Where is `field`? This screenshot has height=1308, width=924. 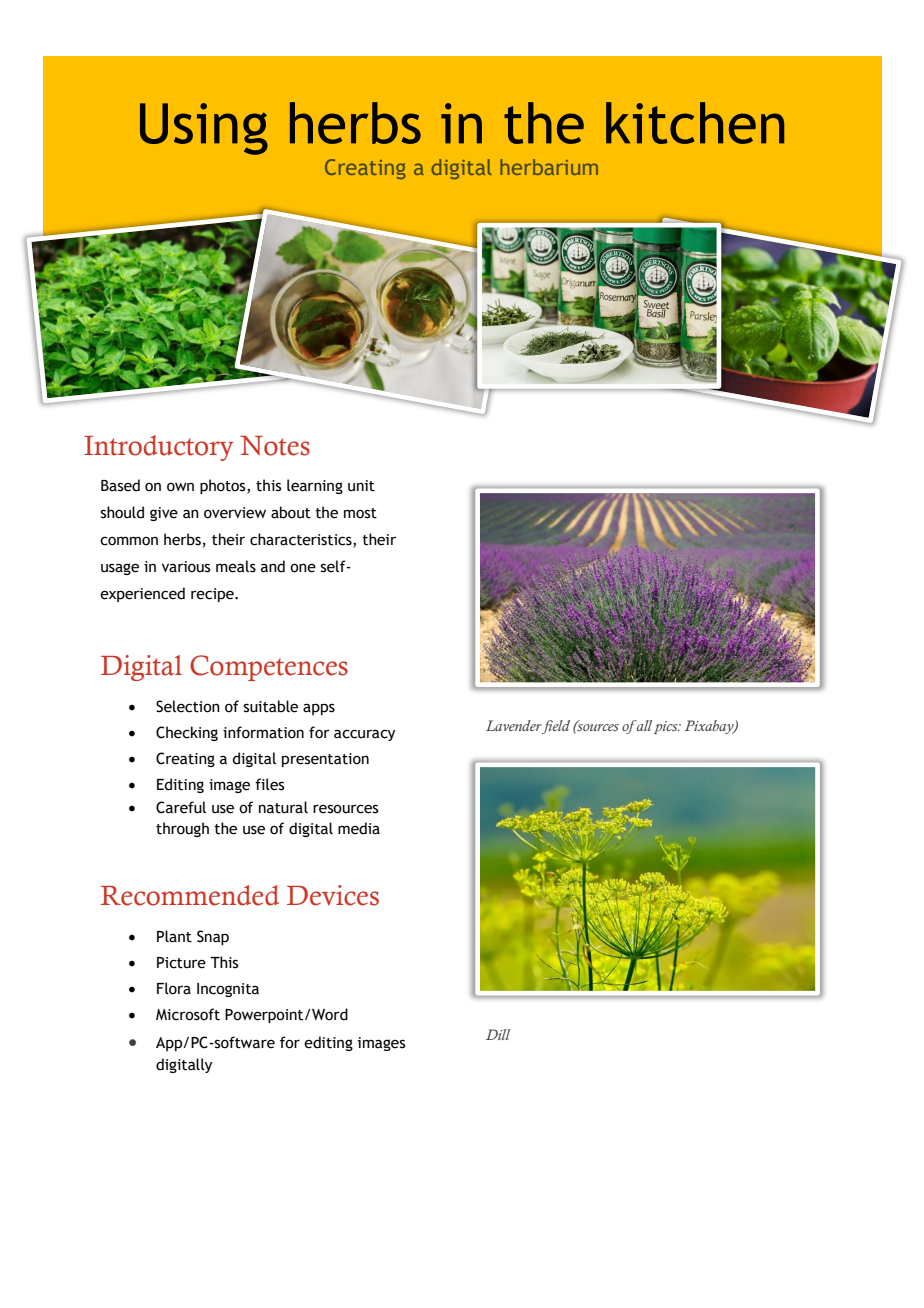
field is located at coordinates (554, 727).
